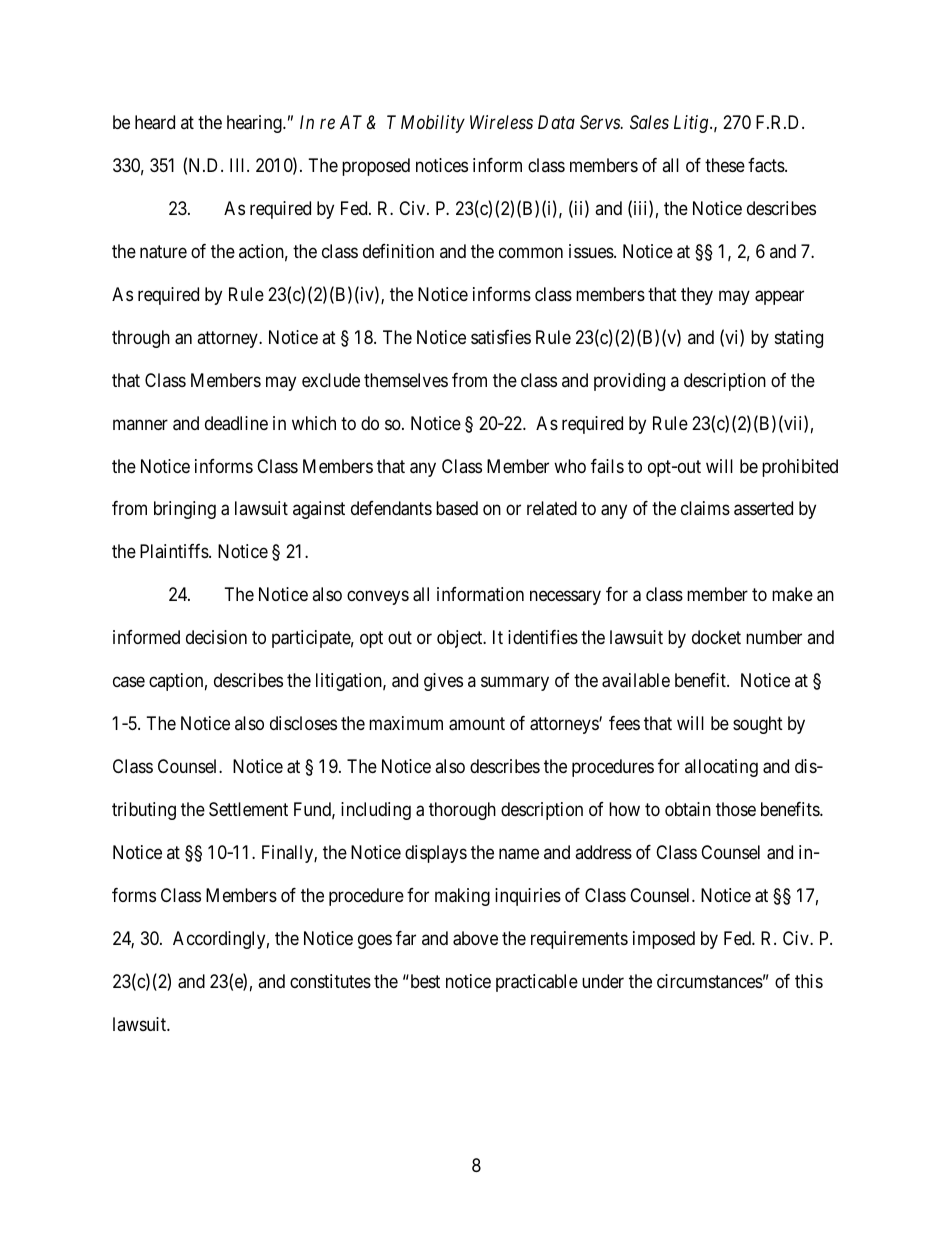 This screenshot has height=1233, width=952. What do you see at coordinates (433, 124) in the screenshot?
I see `Mobility` at bounding box center [433, 124].
